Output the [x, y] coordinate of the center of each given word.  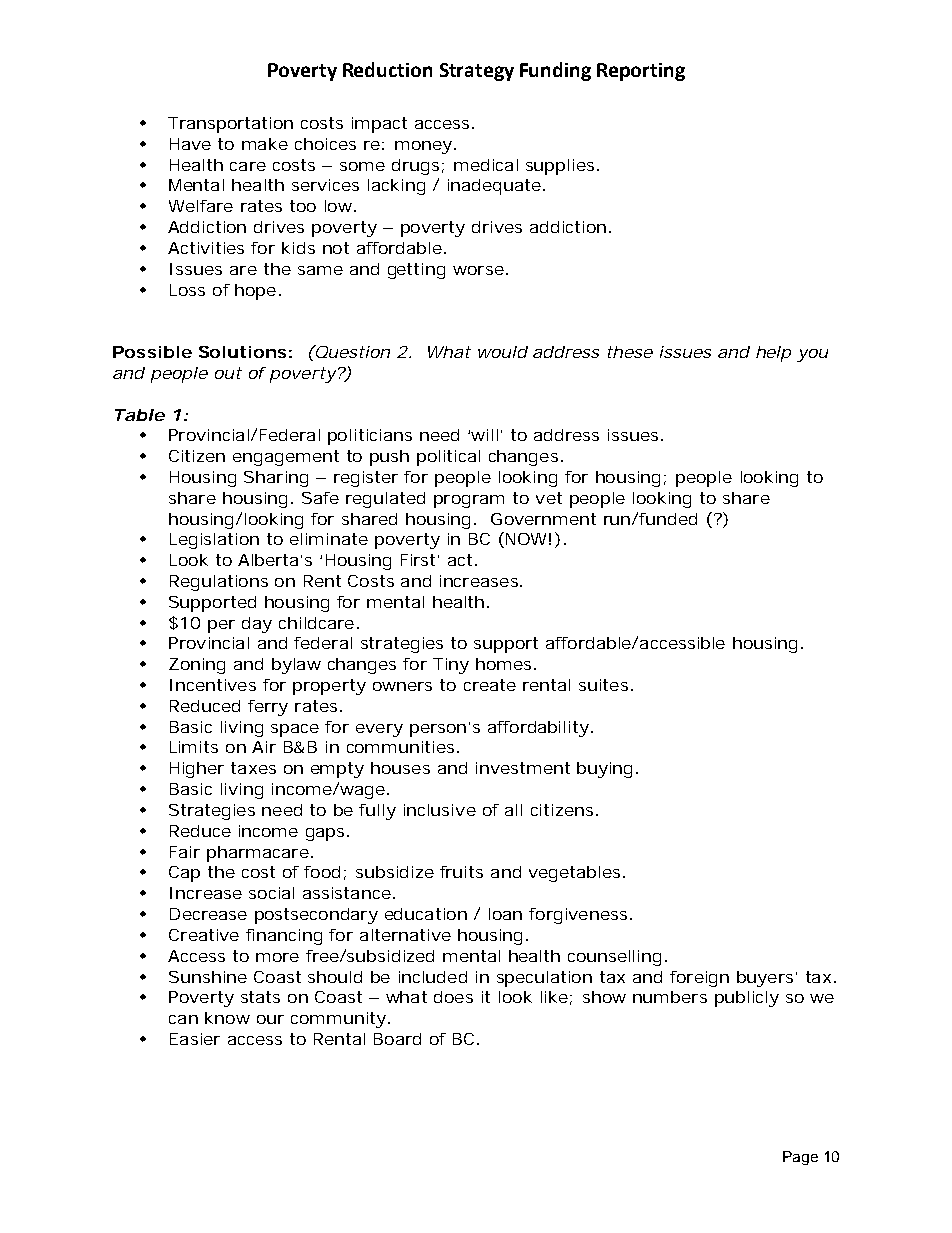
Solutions [242, 352]
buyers [765, 979]
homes [503, 664]
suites [603, 685]
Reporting [641, 72]
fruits [461, 872]
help [773, 354]
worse [478, 270]
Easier [195, 1039]
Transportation [230, 125]
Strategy [477, 72]
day [257, 625]
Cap [184, 874]
